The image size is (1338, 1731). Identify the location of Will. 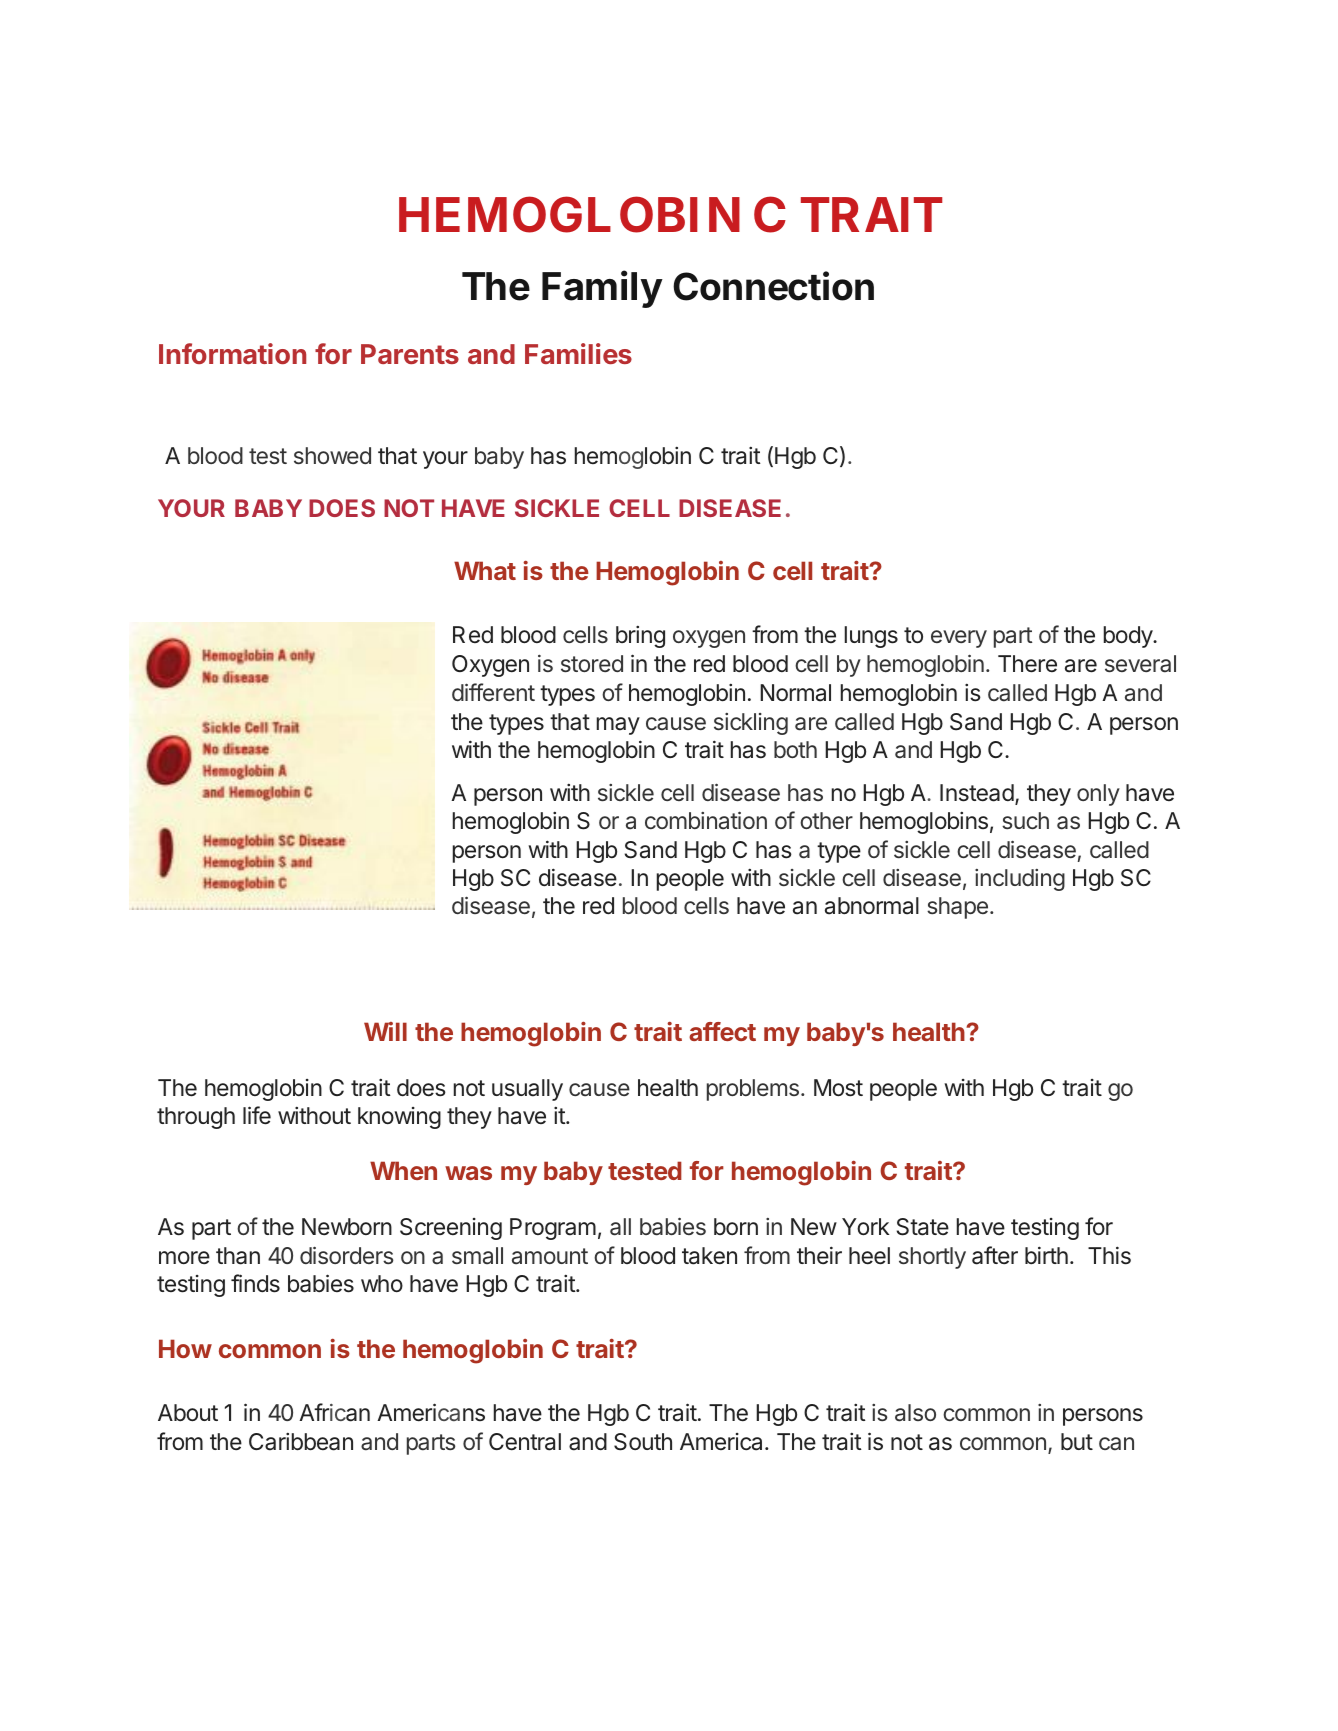
(385, 1031).
